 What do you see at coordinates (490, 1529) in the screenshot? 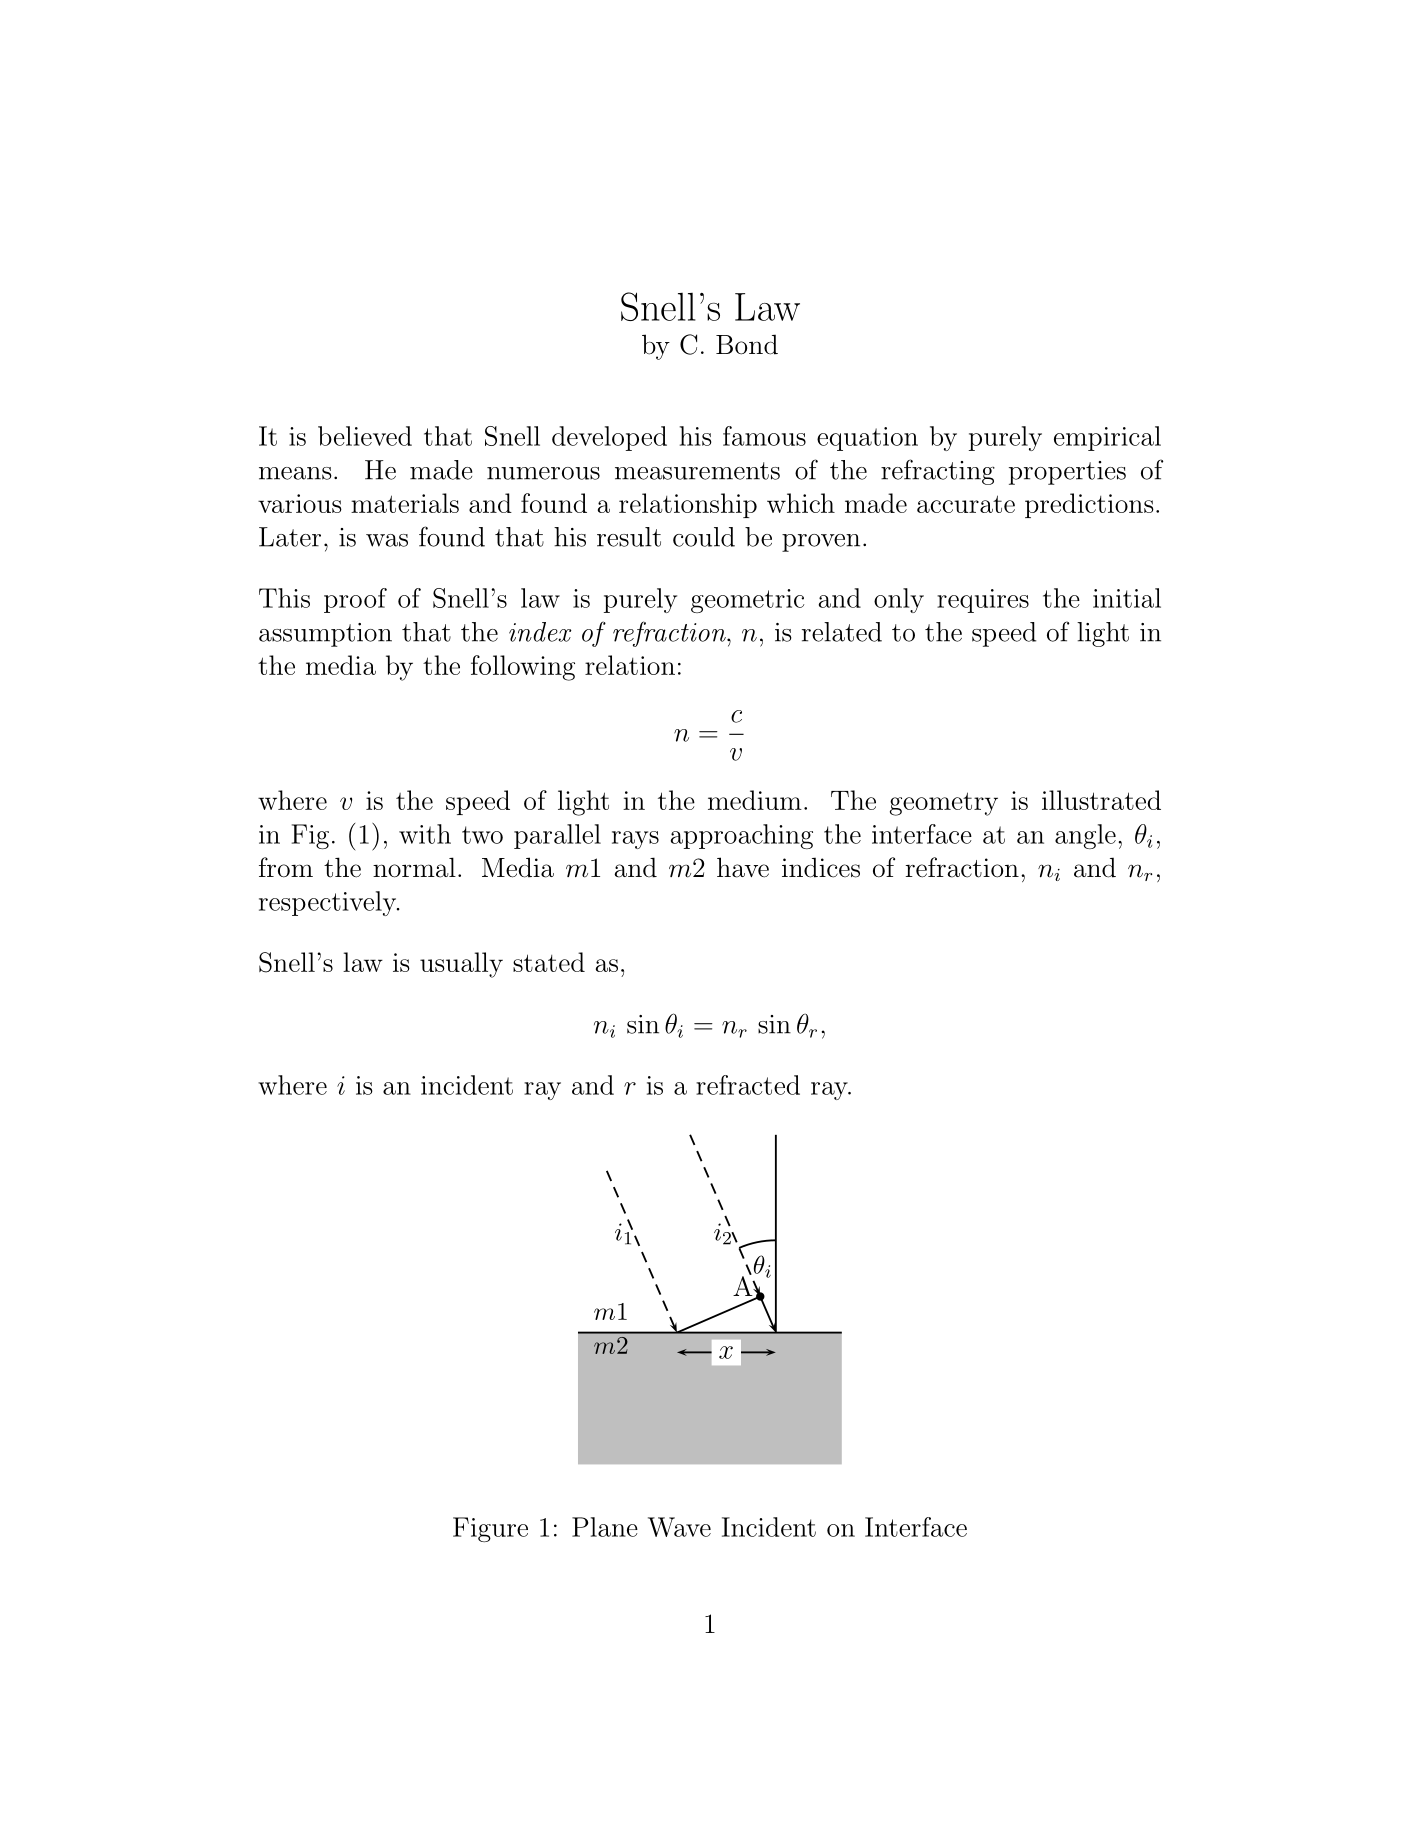
I see `Figure` at bounding box center [490, 1529].
